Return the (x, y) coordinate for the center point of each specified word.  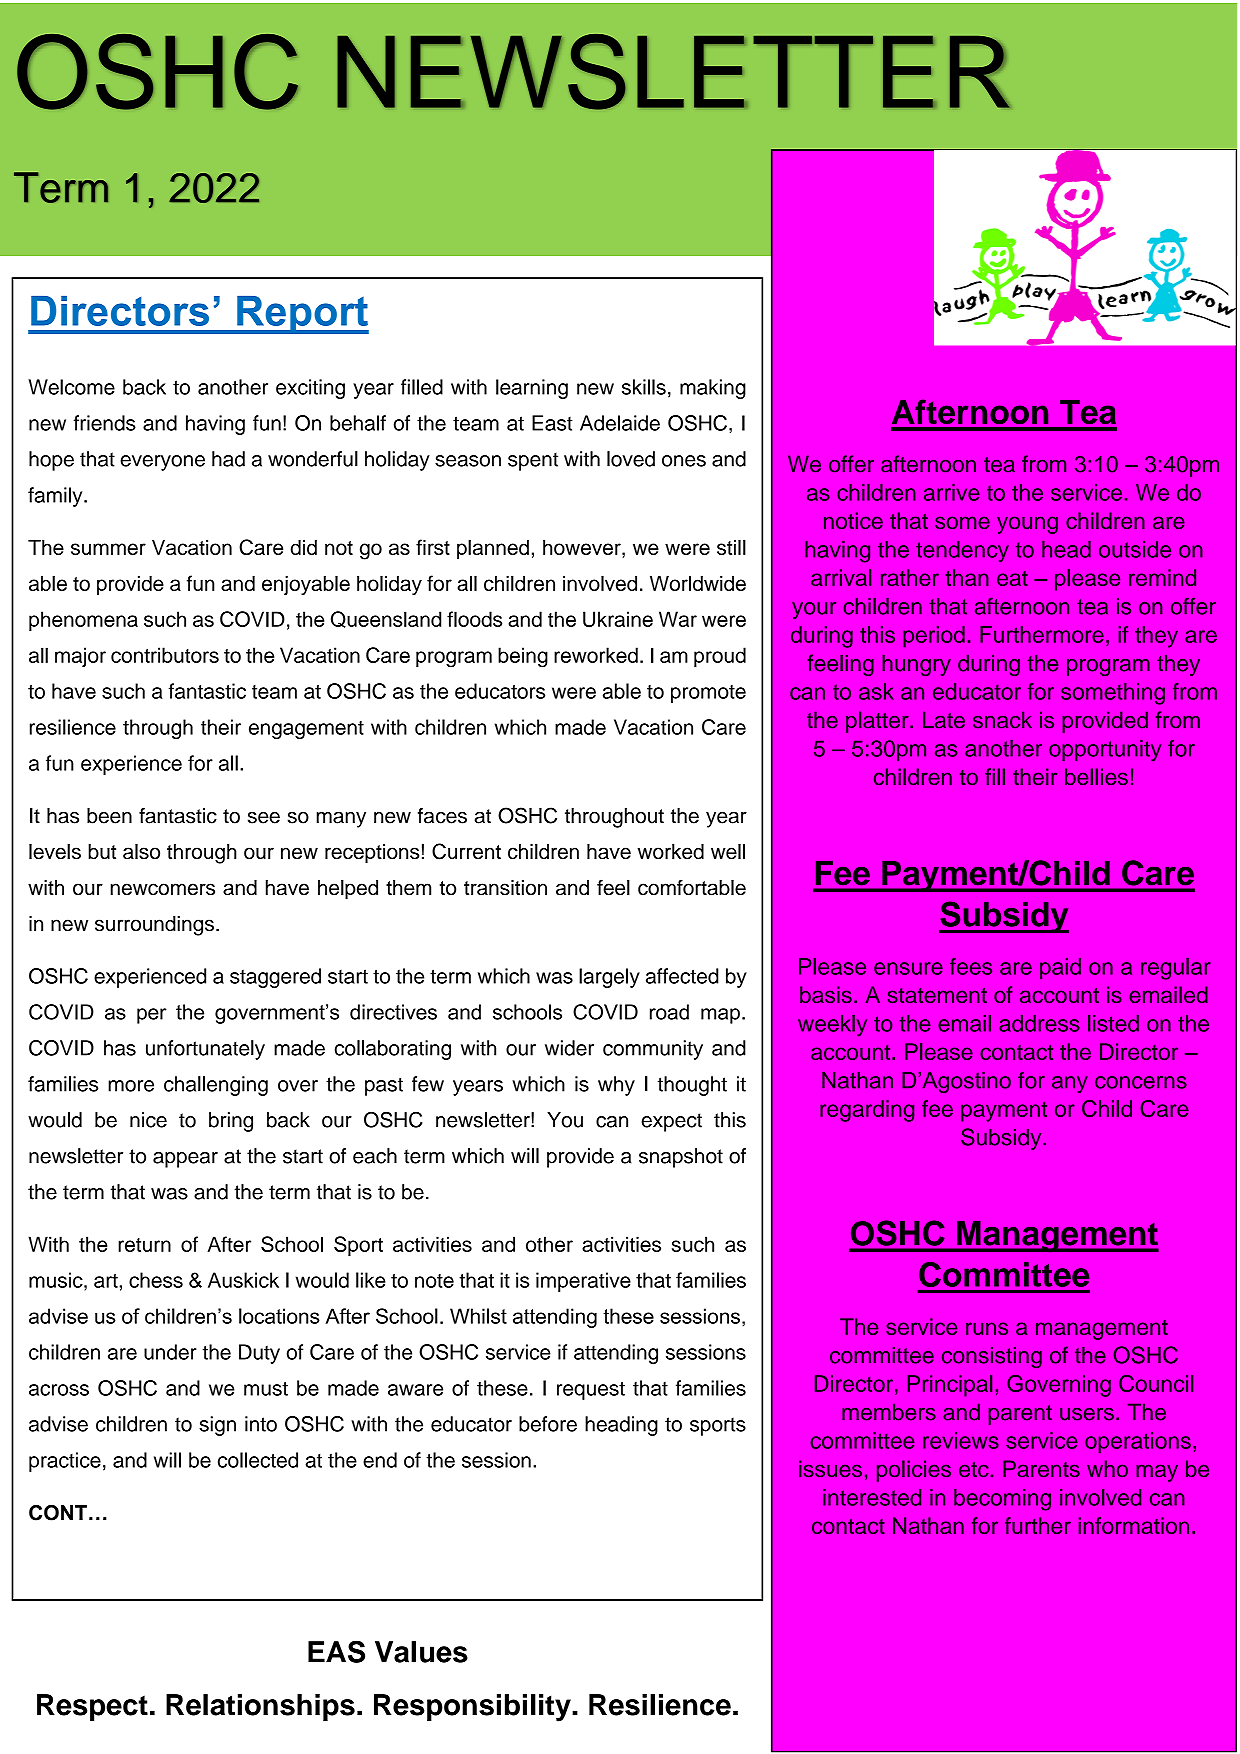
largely (609, 978)
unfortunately (205, 1050)
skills (644, 387)
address (1039, 1023)
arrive (952, 492)
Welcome (71, 387)
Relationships (260, 1707)
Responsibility (473, 1708)
